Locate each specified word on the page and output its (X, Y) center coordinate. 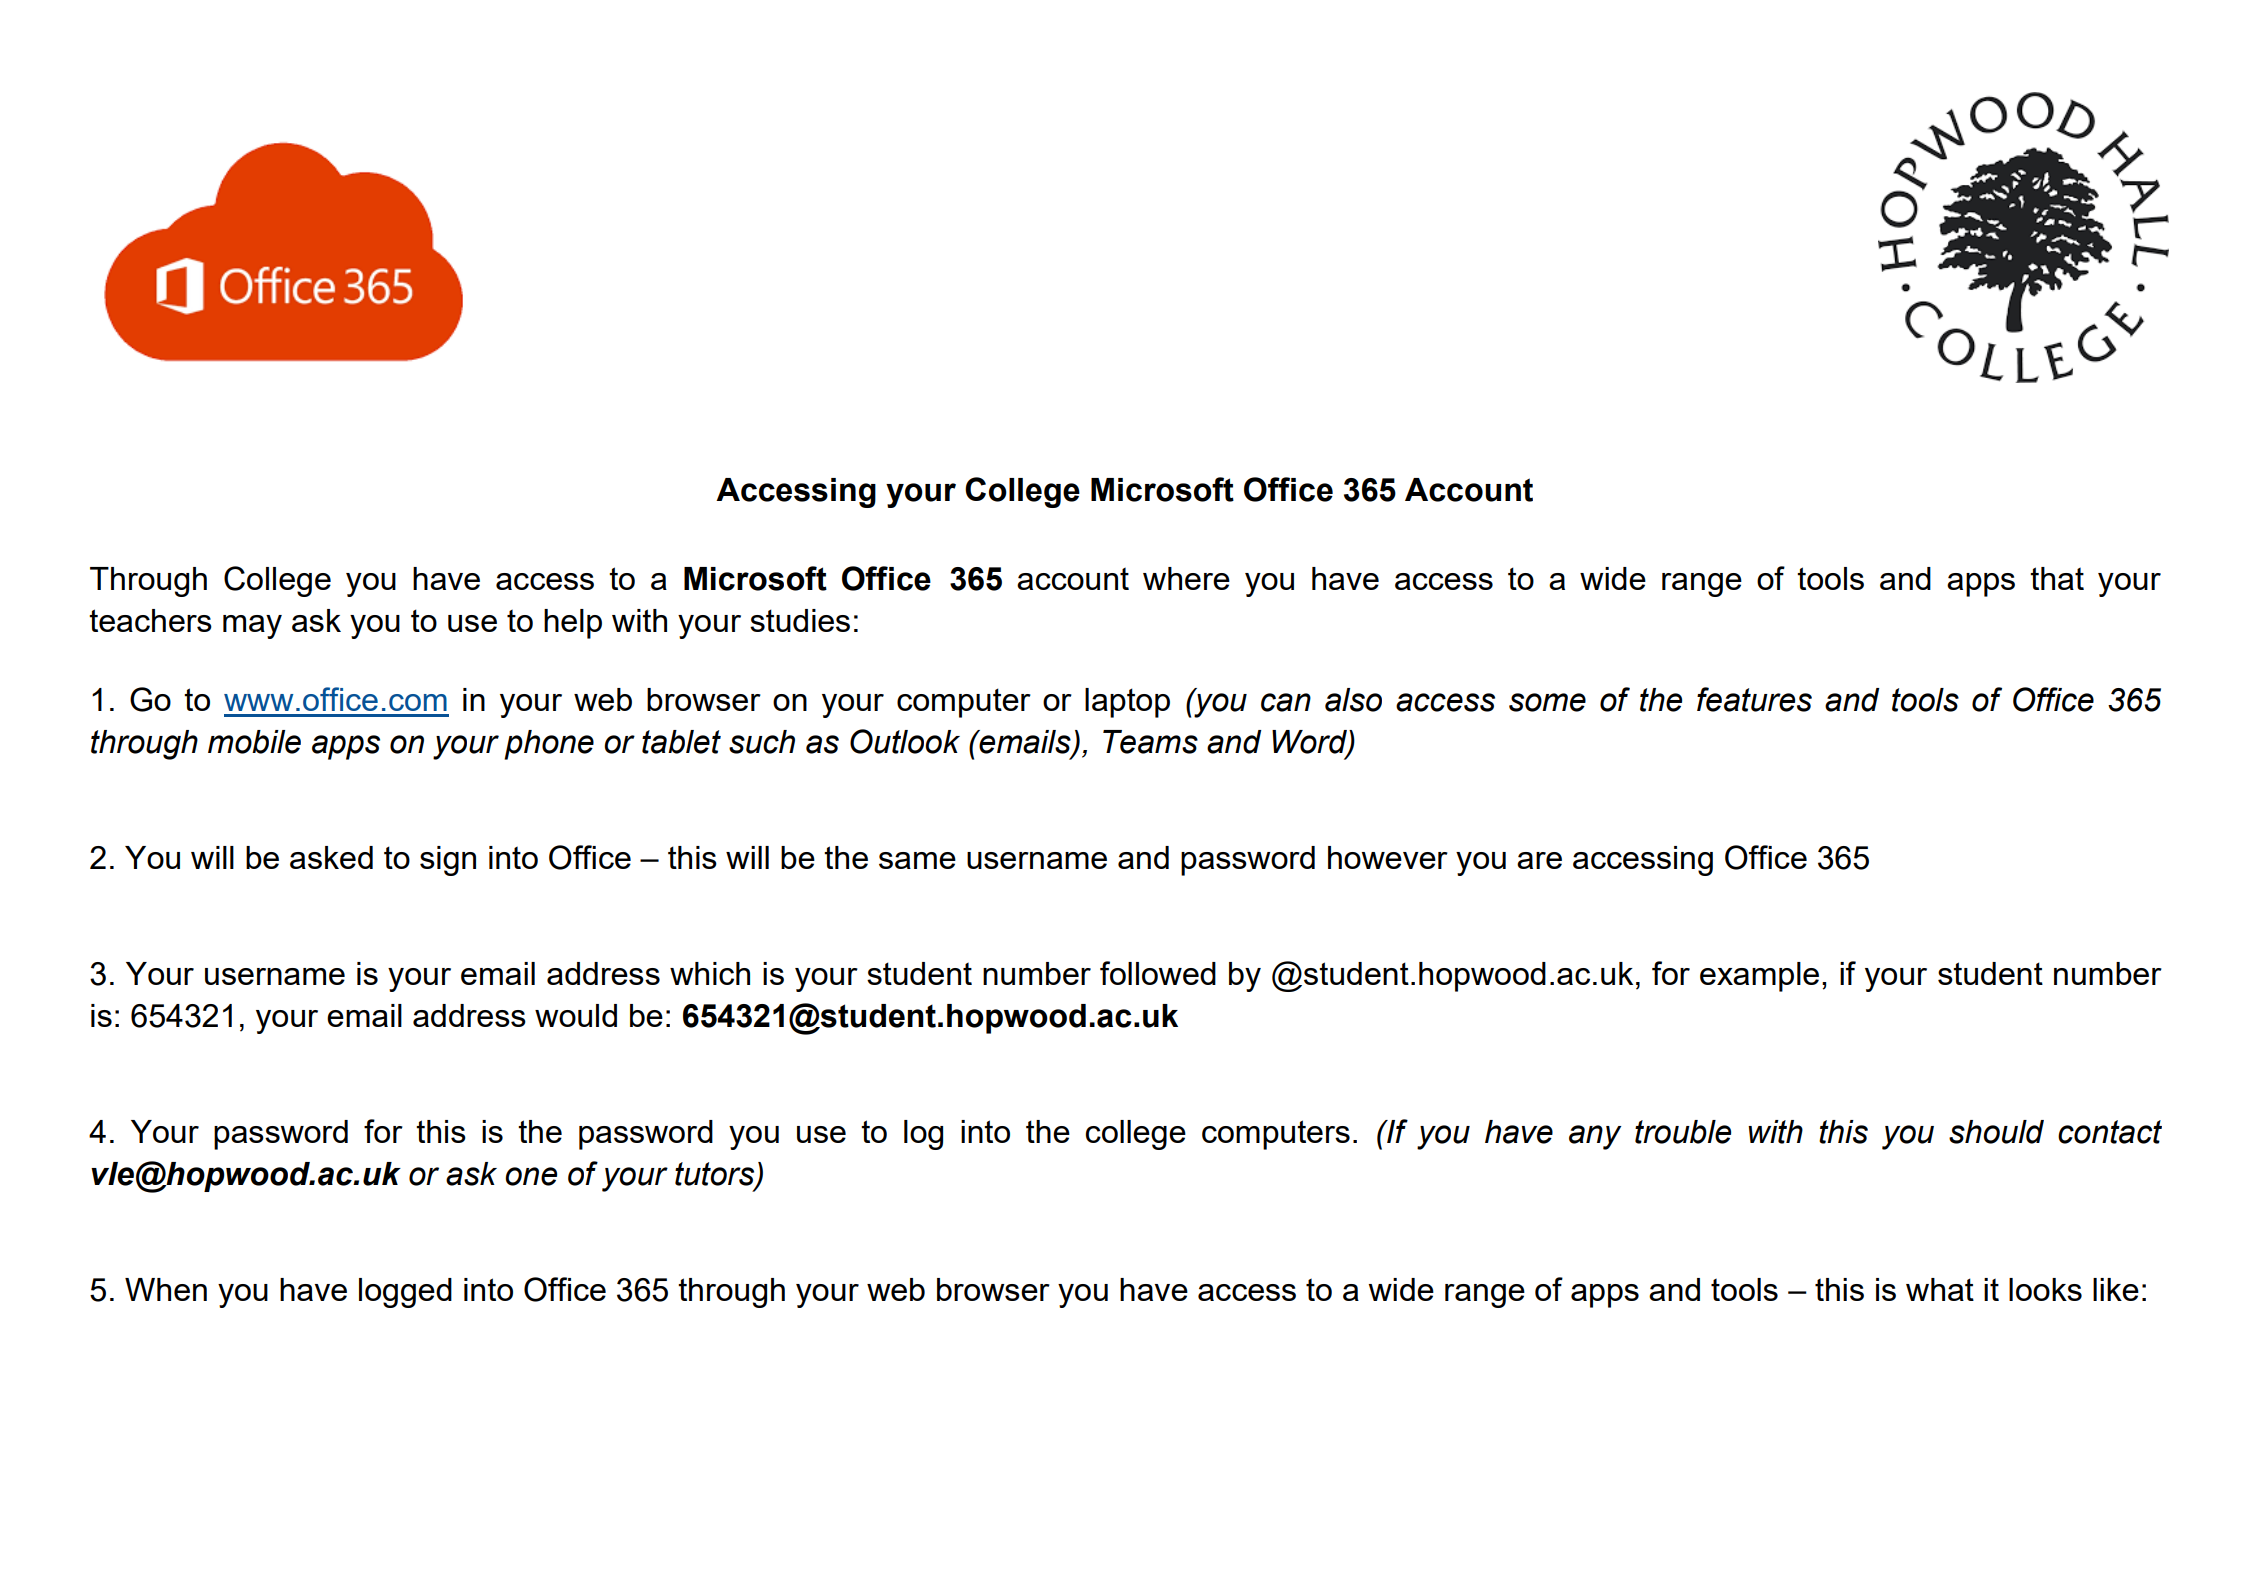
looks (2045, 1289)
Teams (1150, 742)
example (1759, 977)
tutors (716, 1175)
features (1754, 699)
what (1940, 1289)
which (710, 973)
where (1186, 578)
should (1996, 1132)
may (252, 627)
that (2057, 578)
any (1595, 1137)
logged (405, 1293)
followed (1158, 973)
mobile (254, 742)
